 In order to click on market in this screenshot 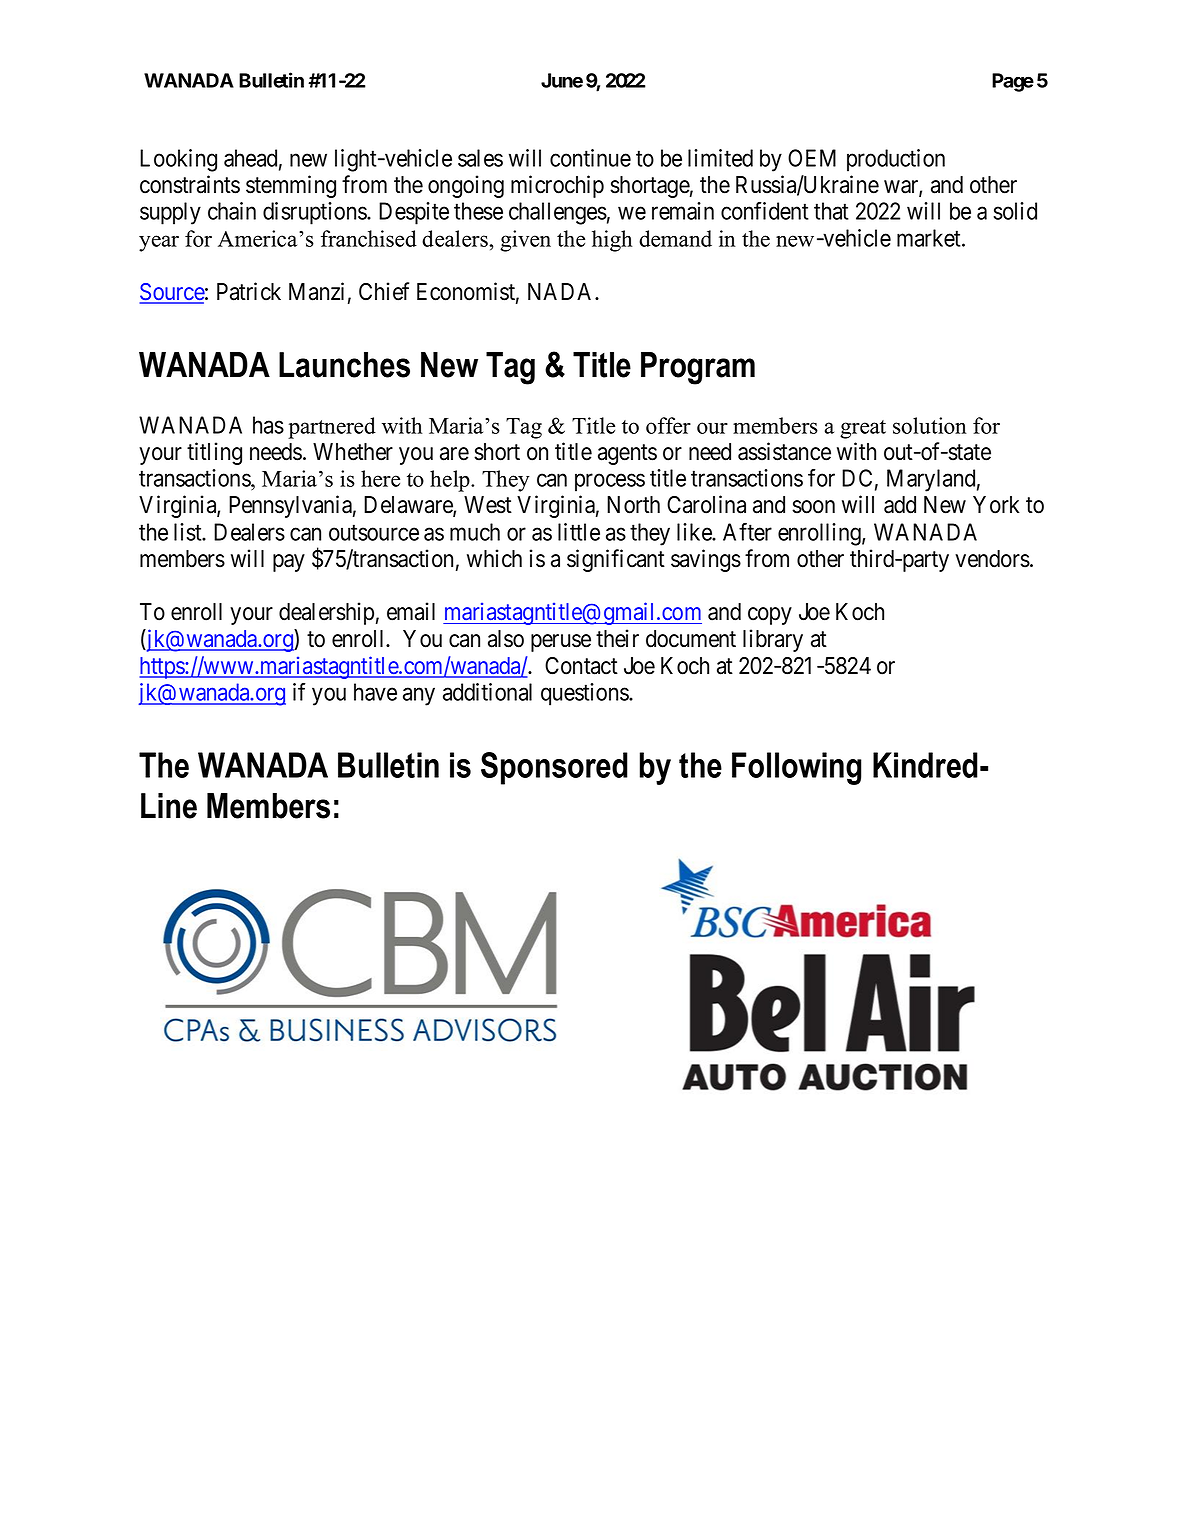, I will do `click(930, 238)`.
